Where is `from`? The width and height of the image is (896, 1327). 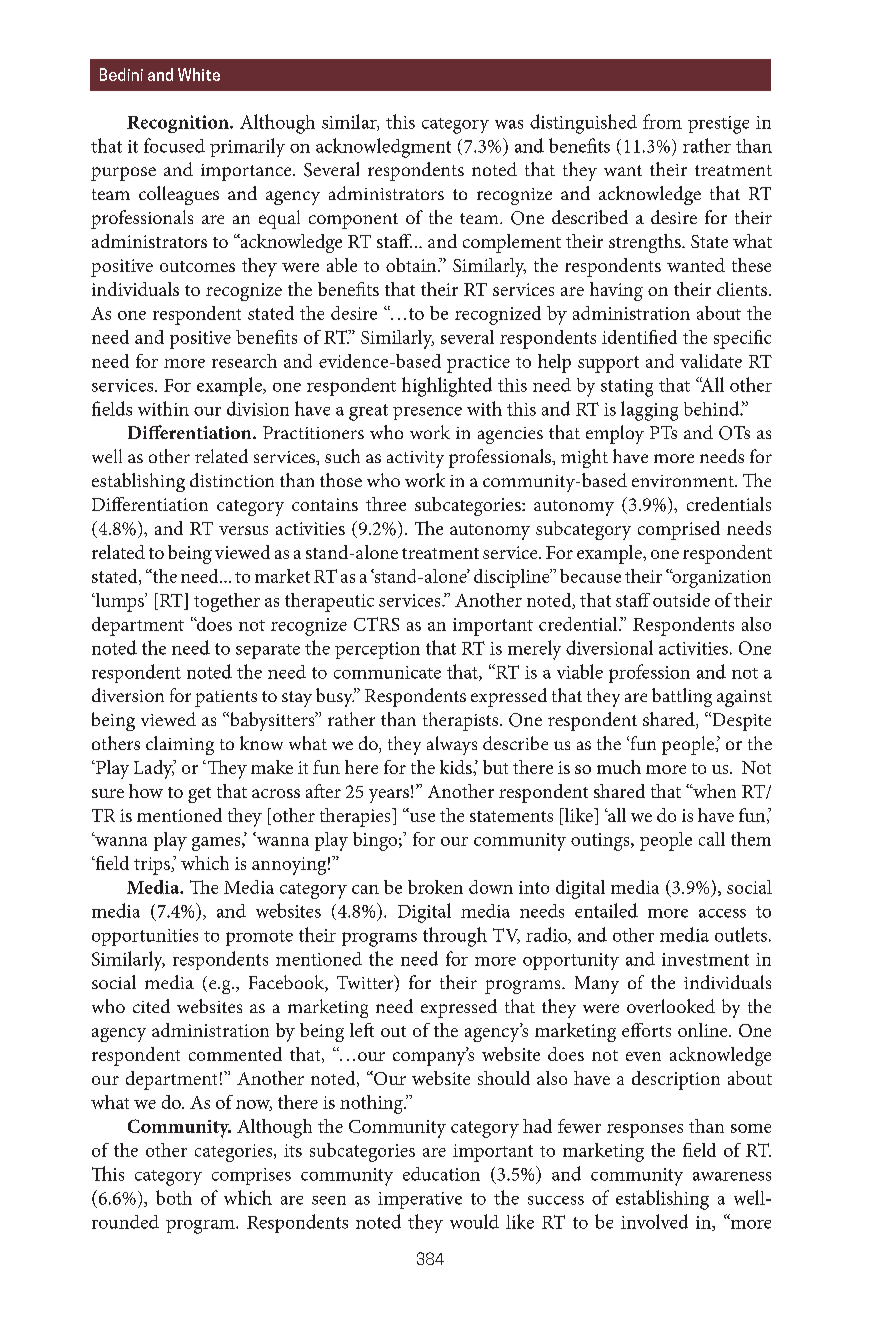 from is located at coordinates (662, 121).
